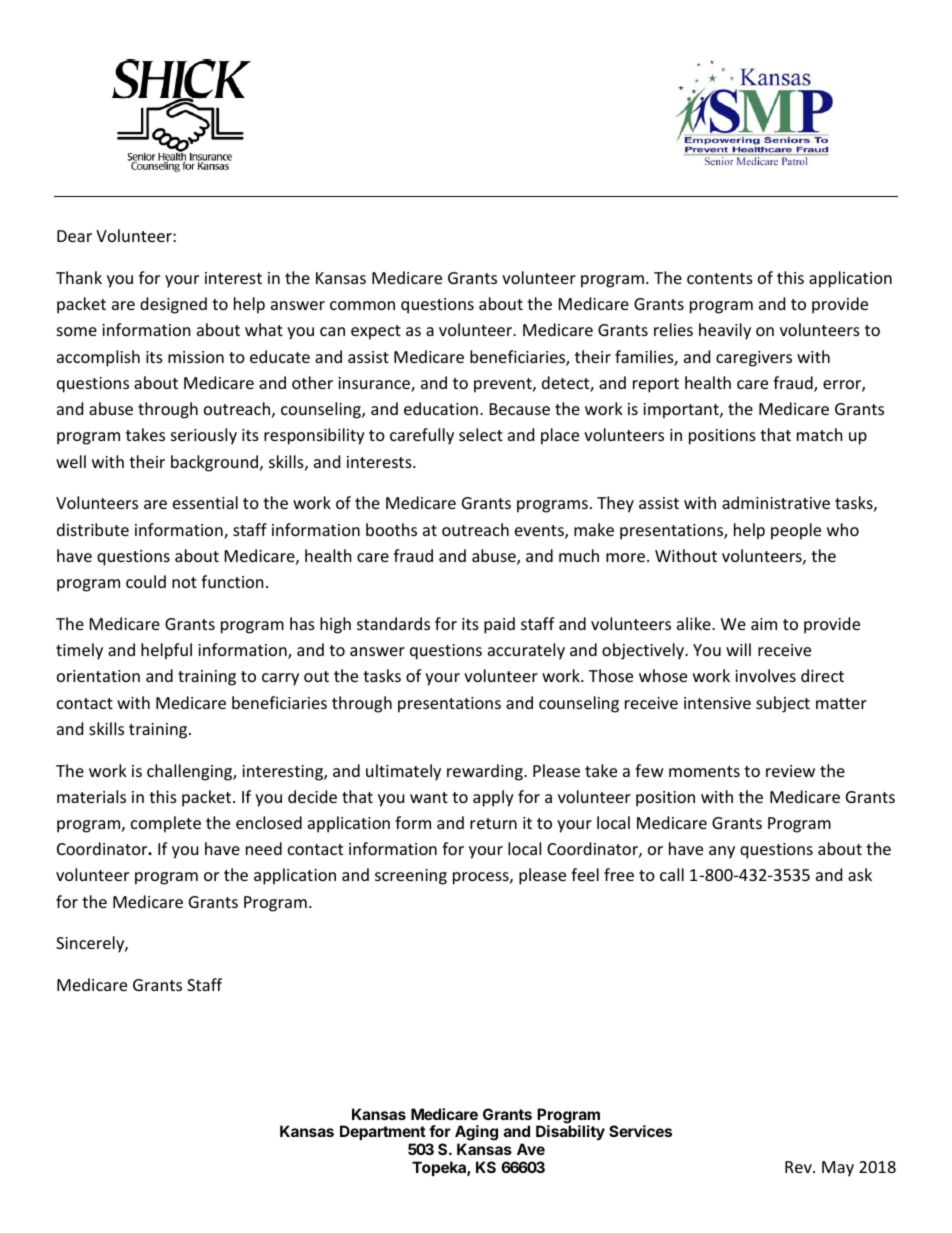  Describe the element at coordinates (173, 305) in the screenshot. I see `designed` at that location.
